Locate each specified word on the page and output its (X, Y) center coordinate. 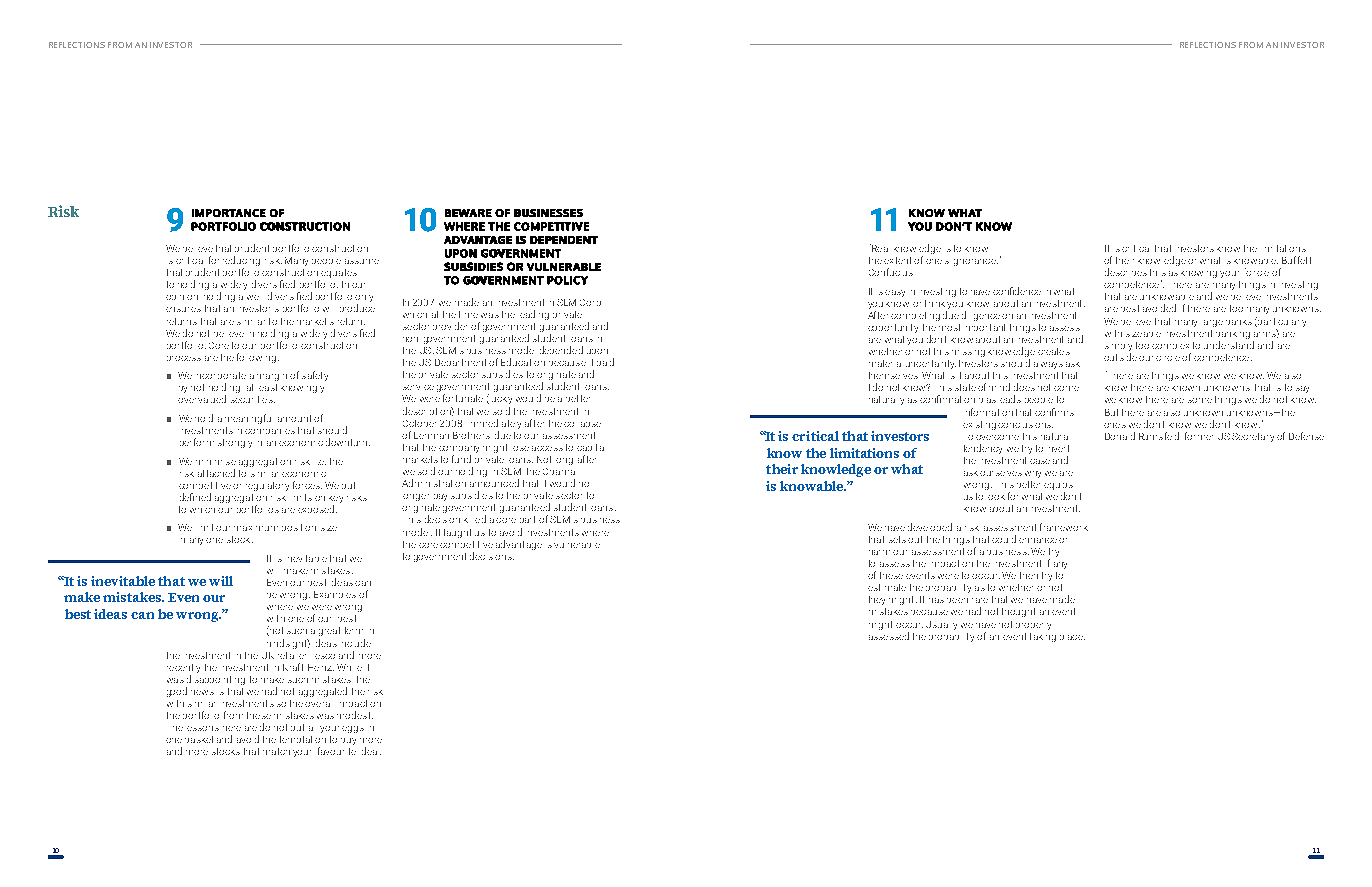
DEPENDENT (564, 240)
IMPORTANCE (229, 213)
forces (307, 485)
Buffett (1296, 260)
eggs (353, 729)
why (1033, 474)
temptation (303, 742)
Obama (559, 471)
